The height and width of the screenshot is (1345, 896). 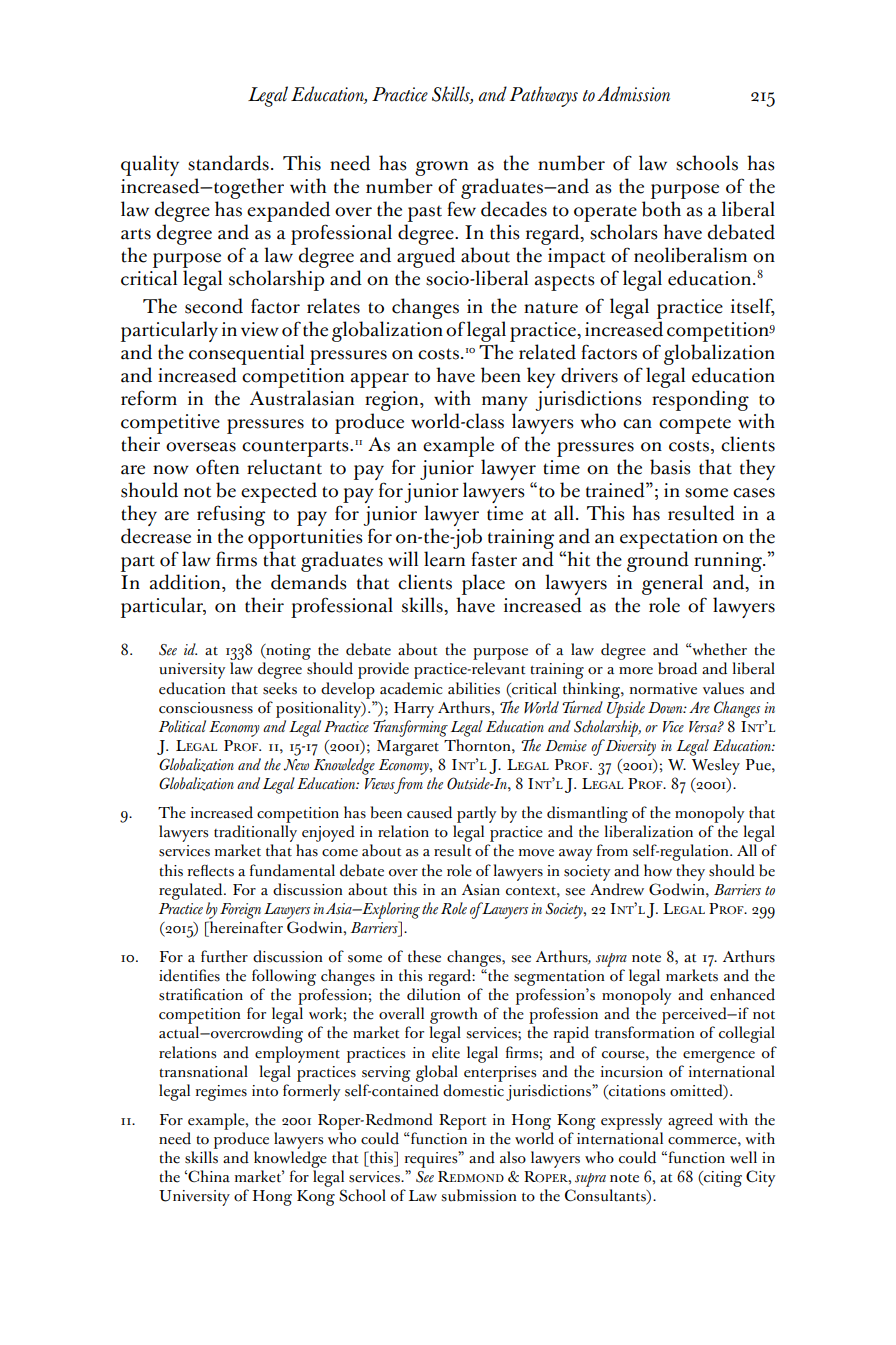 What do you see at coordinates (432, 1159) in the screenshot?
I see `requires` at bounding box center [432, 1159].
